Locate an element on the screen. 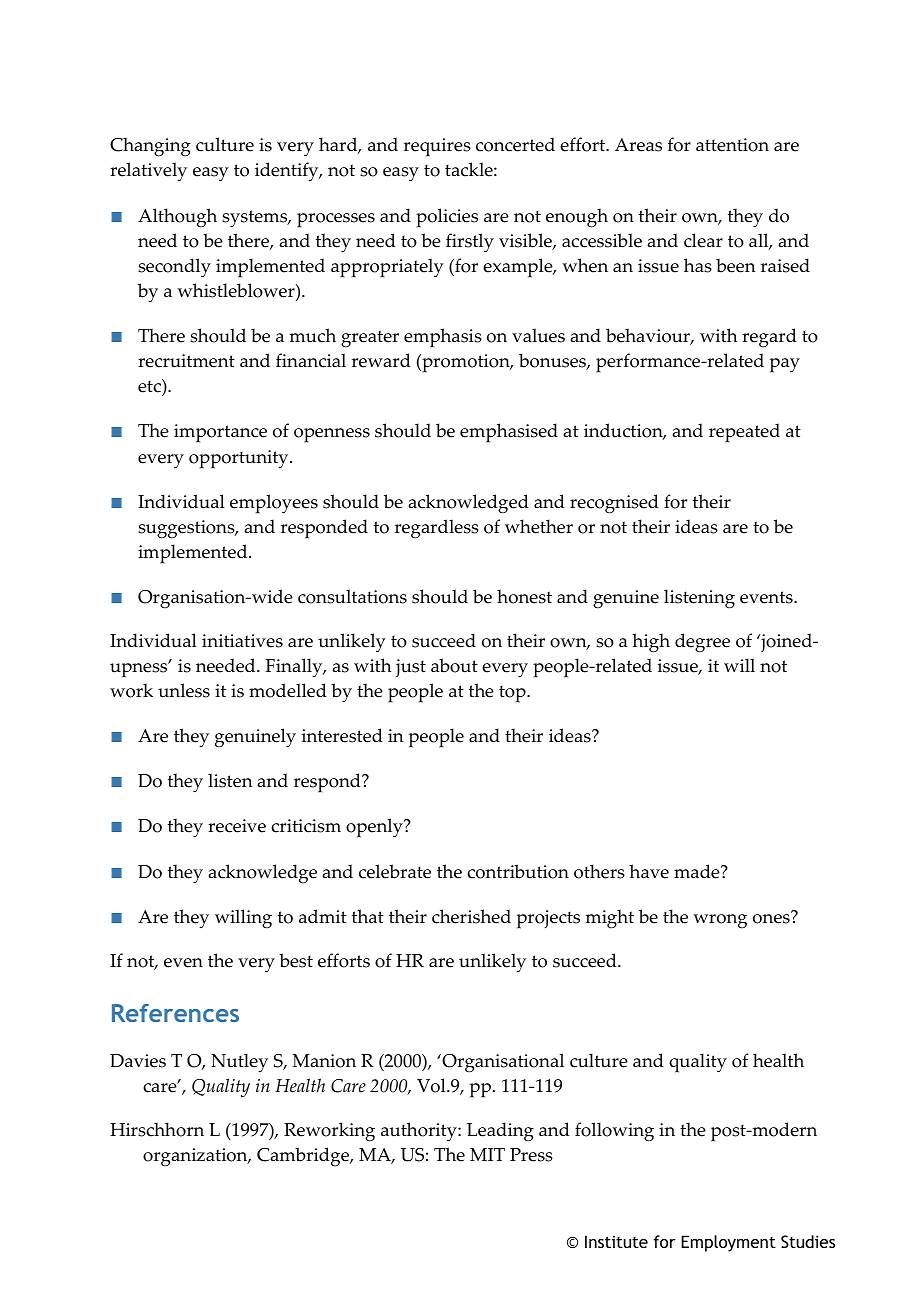  wrong is located at coordinates (720, 921).
